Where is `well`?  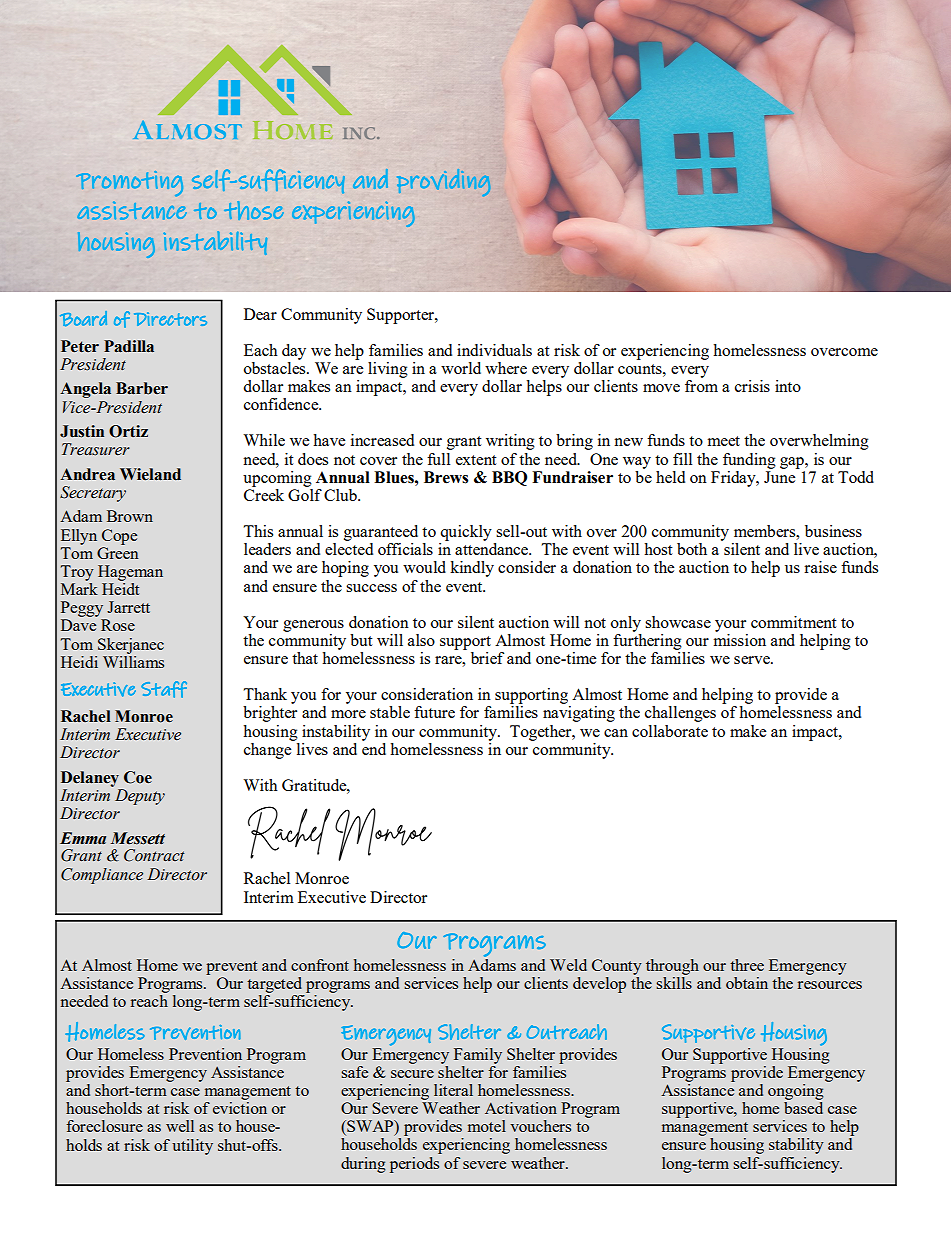
well is located at coordinates (180, 1126).
